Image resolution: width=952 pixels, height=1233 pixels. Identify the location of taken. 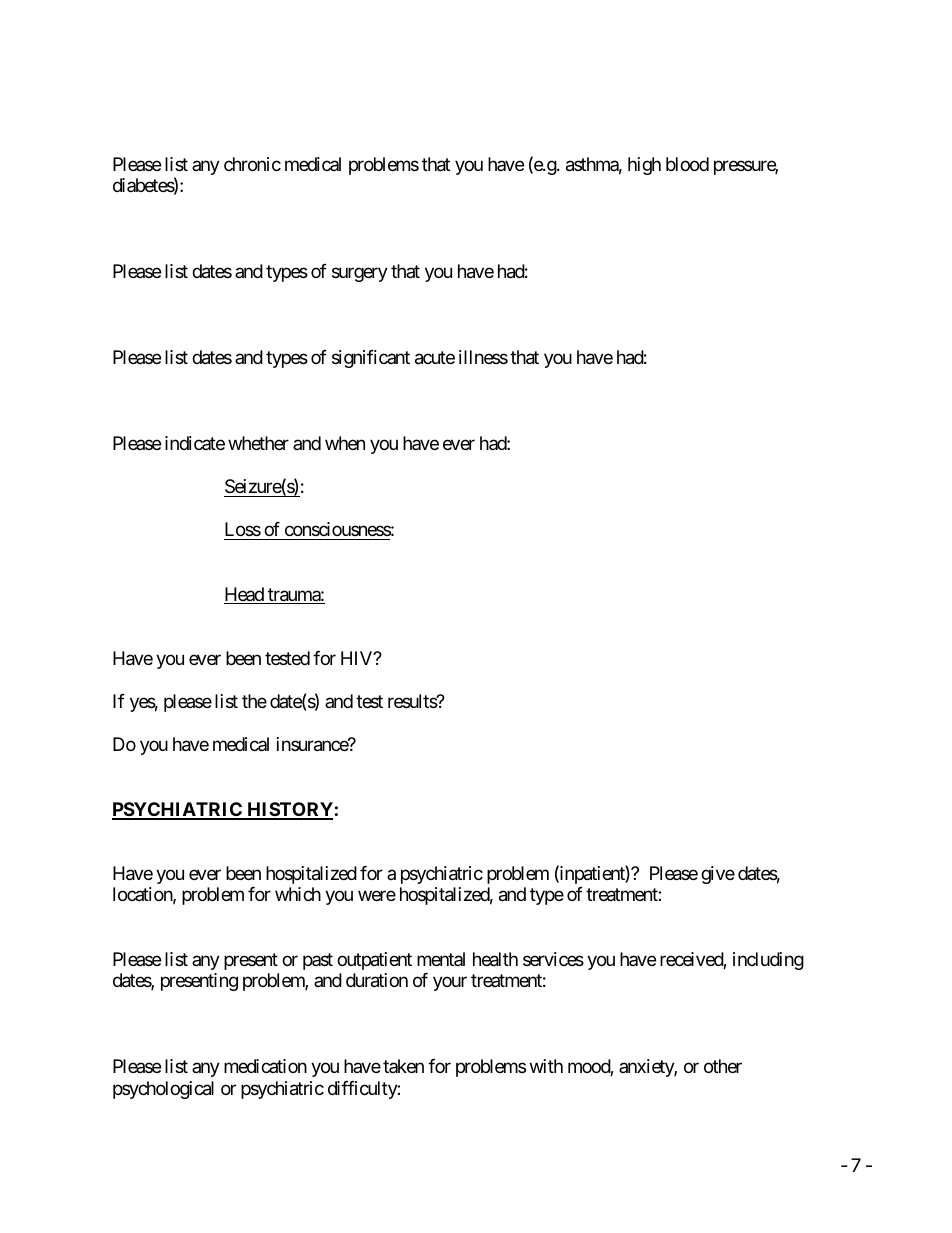
(403, 1066).
